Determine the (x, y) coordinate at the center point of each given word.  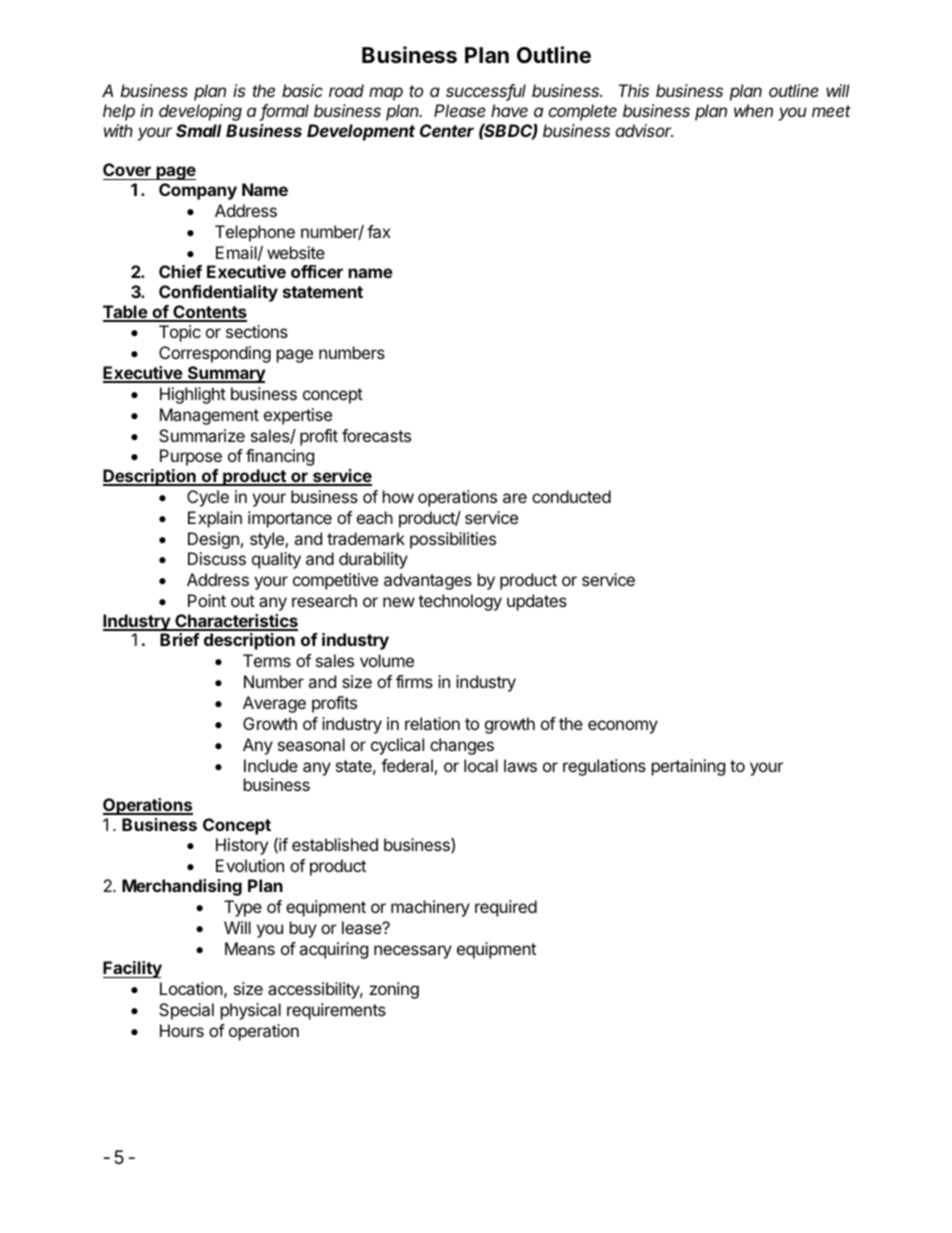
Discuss (217, 558)
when (753, 110)
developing (200, 112)
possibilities (453, 540)
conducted (571, 496)
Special (186, 1011)
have (509, 110)
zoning (394, 990)
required (506, 908)
